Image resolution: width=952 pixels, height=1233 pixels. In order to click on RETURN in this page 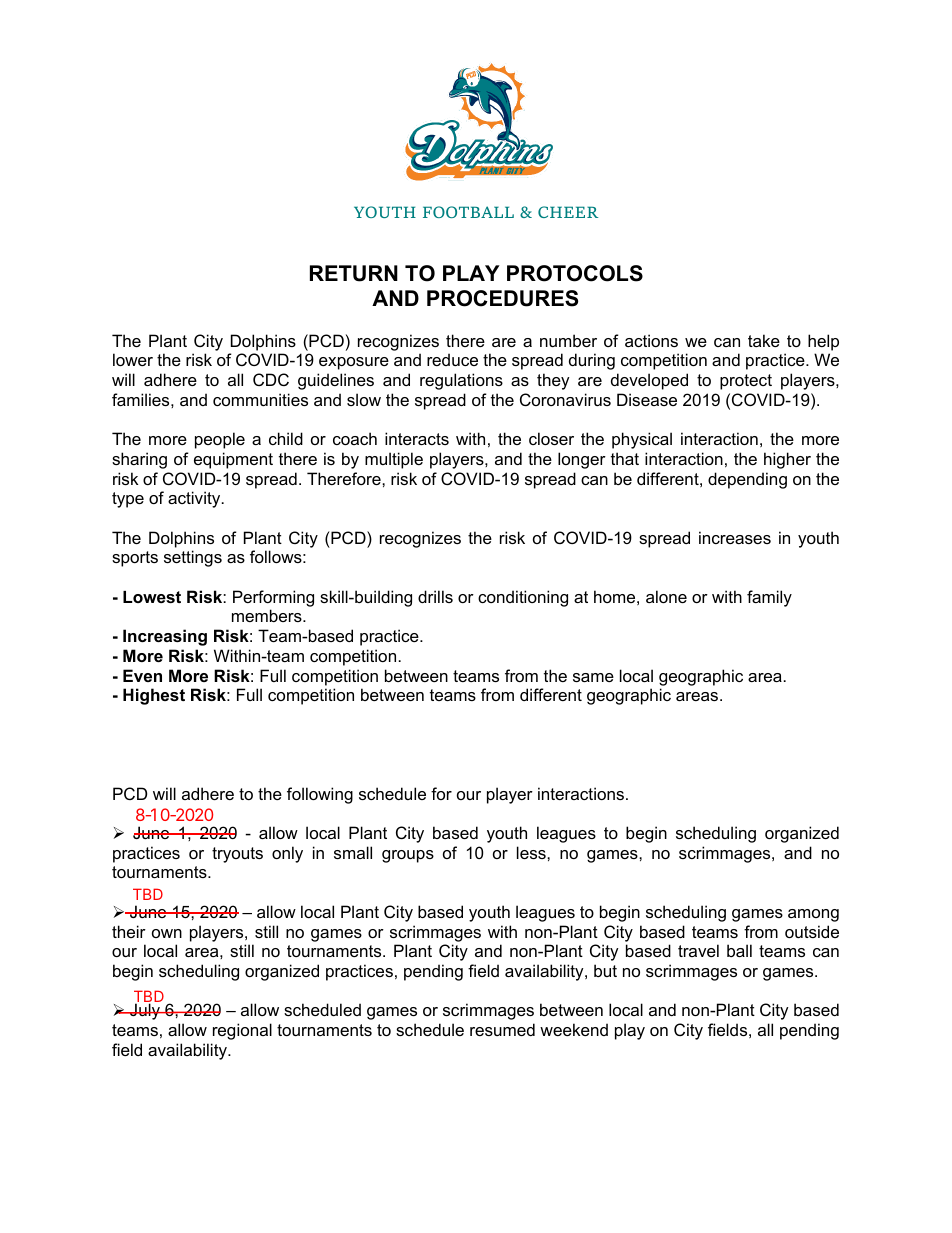, I will do `click(354, 273)`.
